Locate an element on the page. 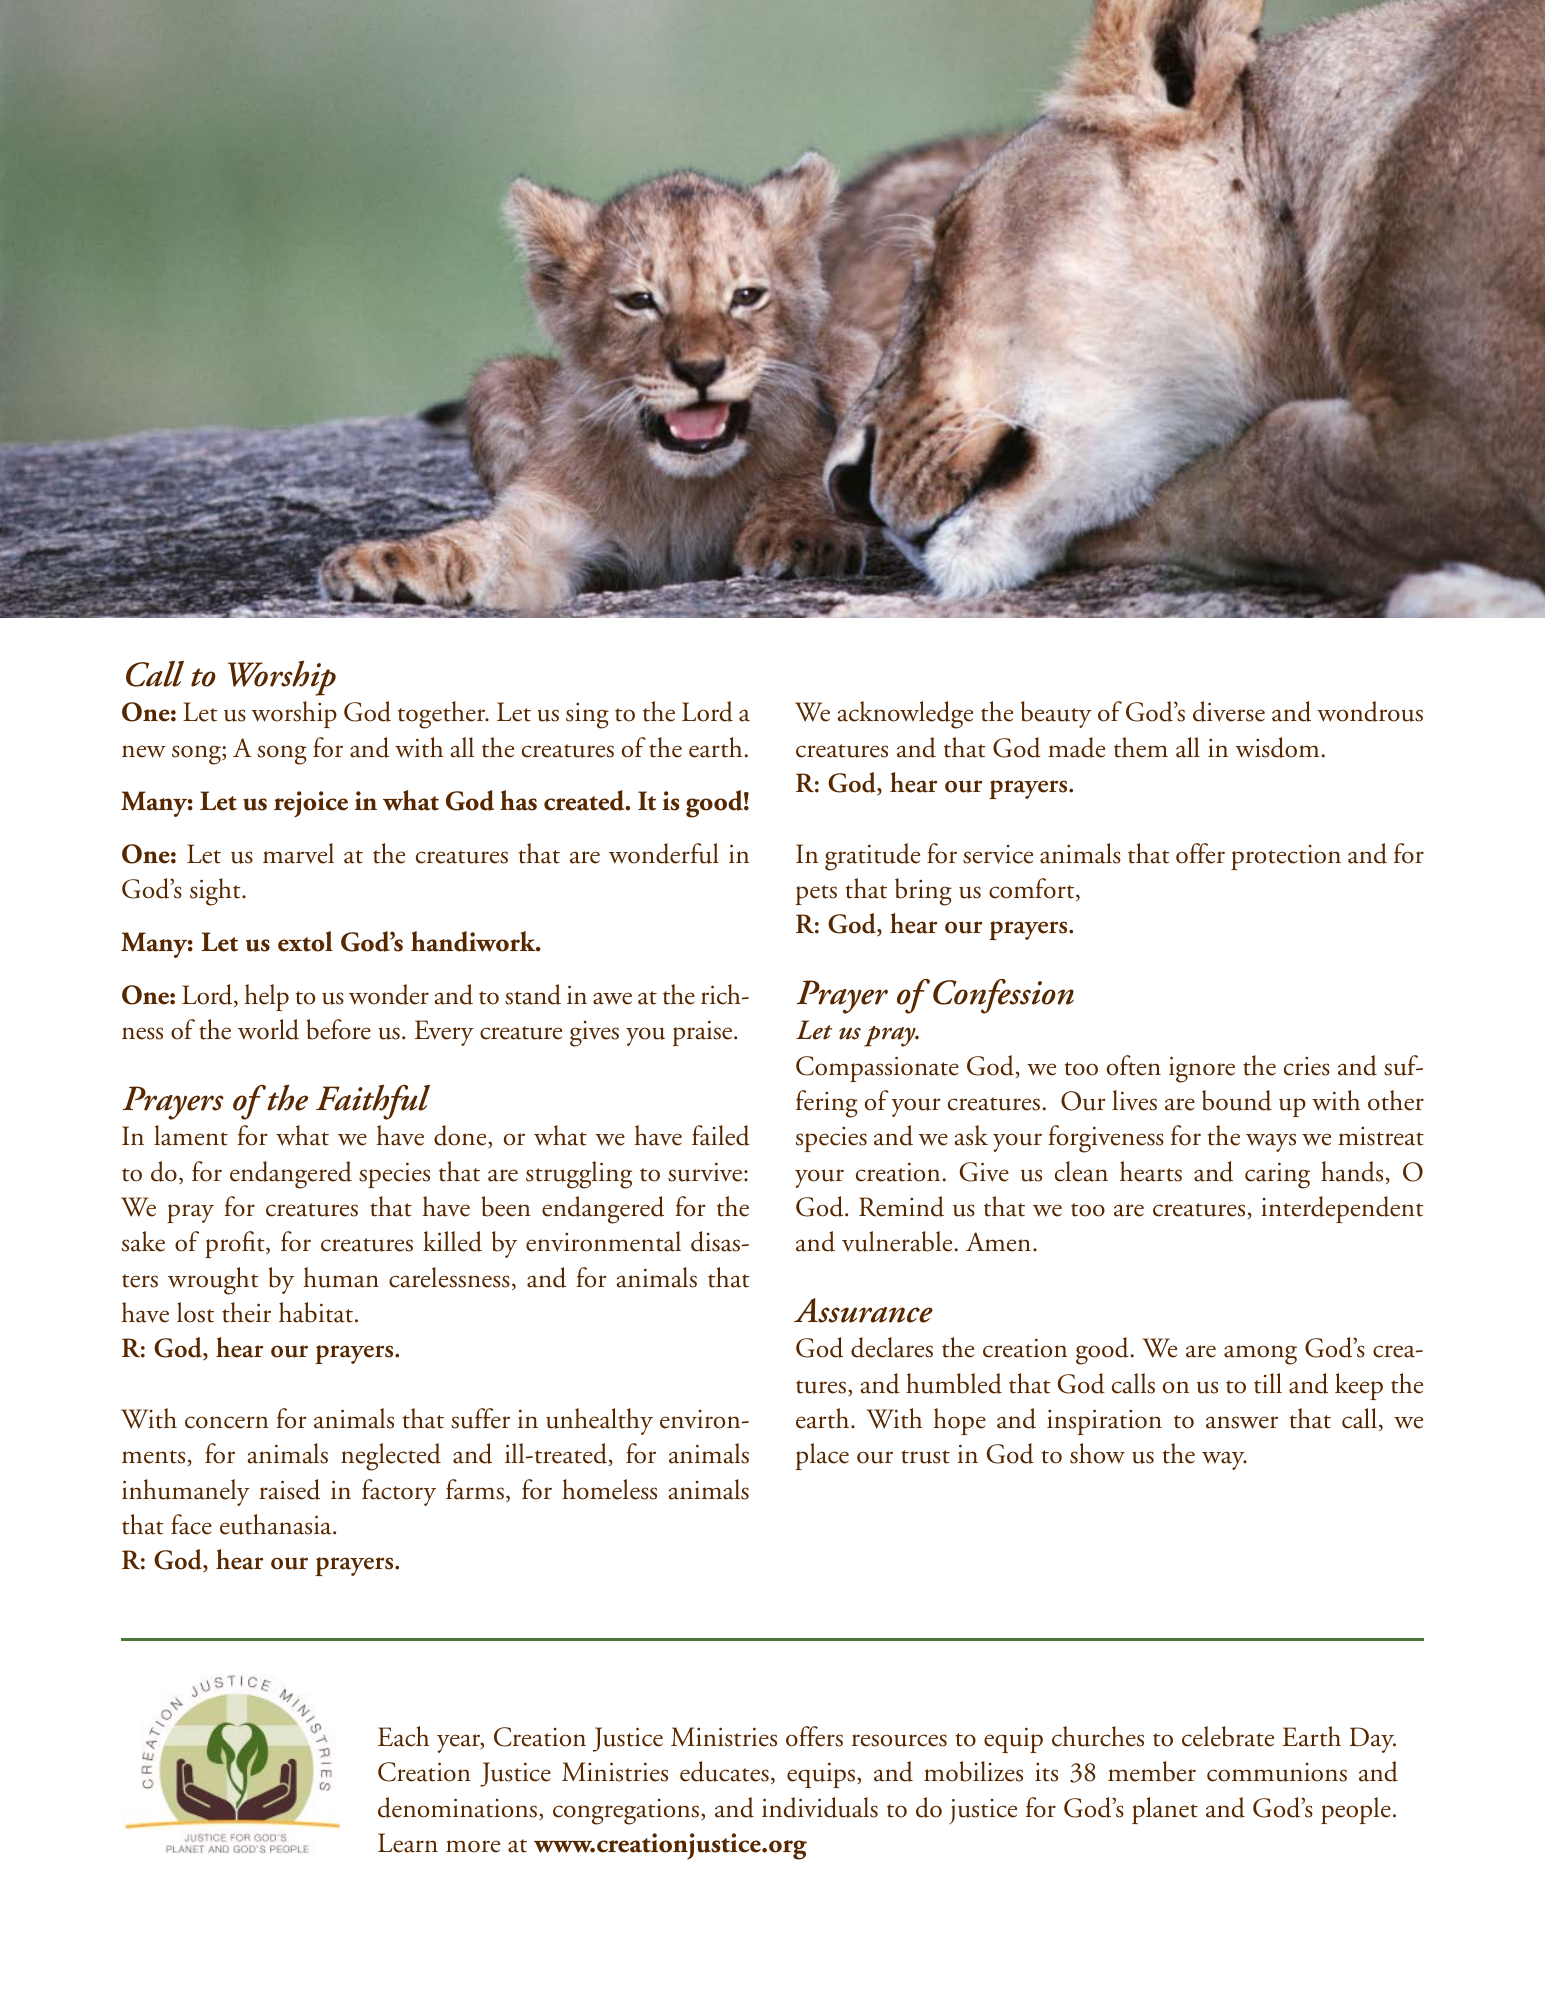 The width and height of the page is (1545, 1999). individuals is located at coordinates (820, 1807).
